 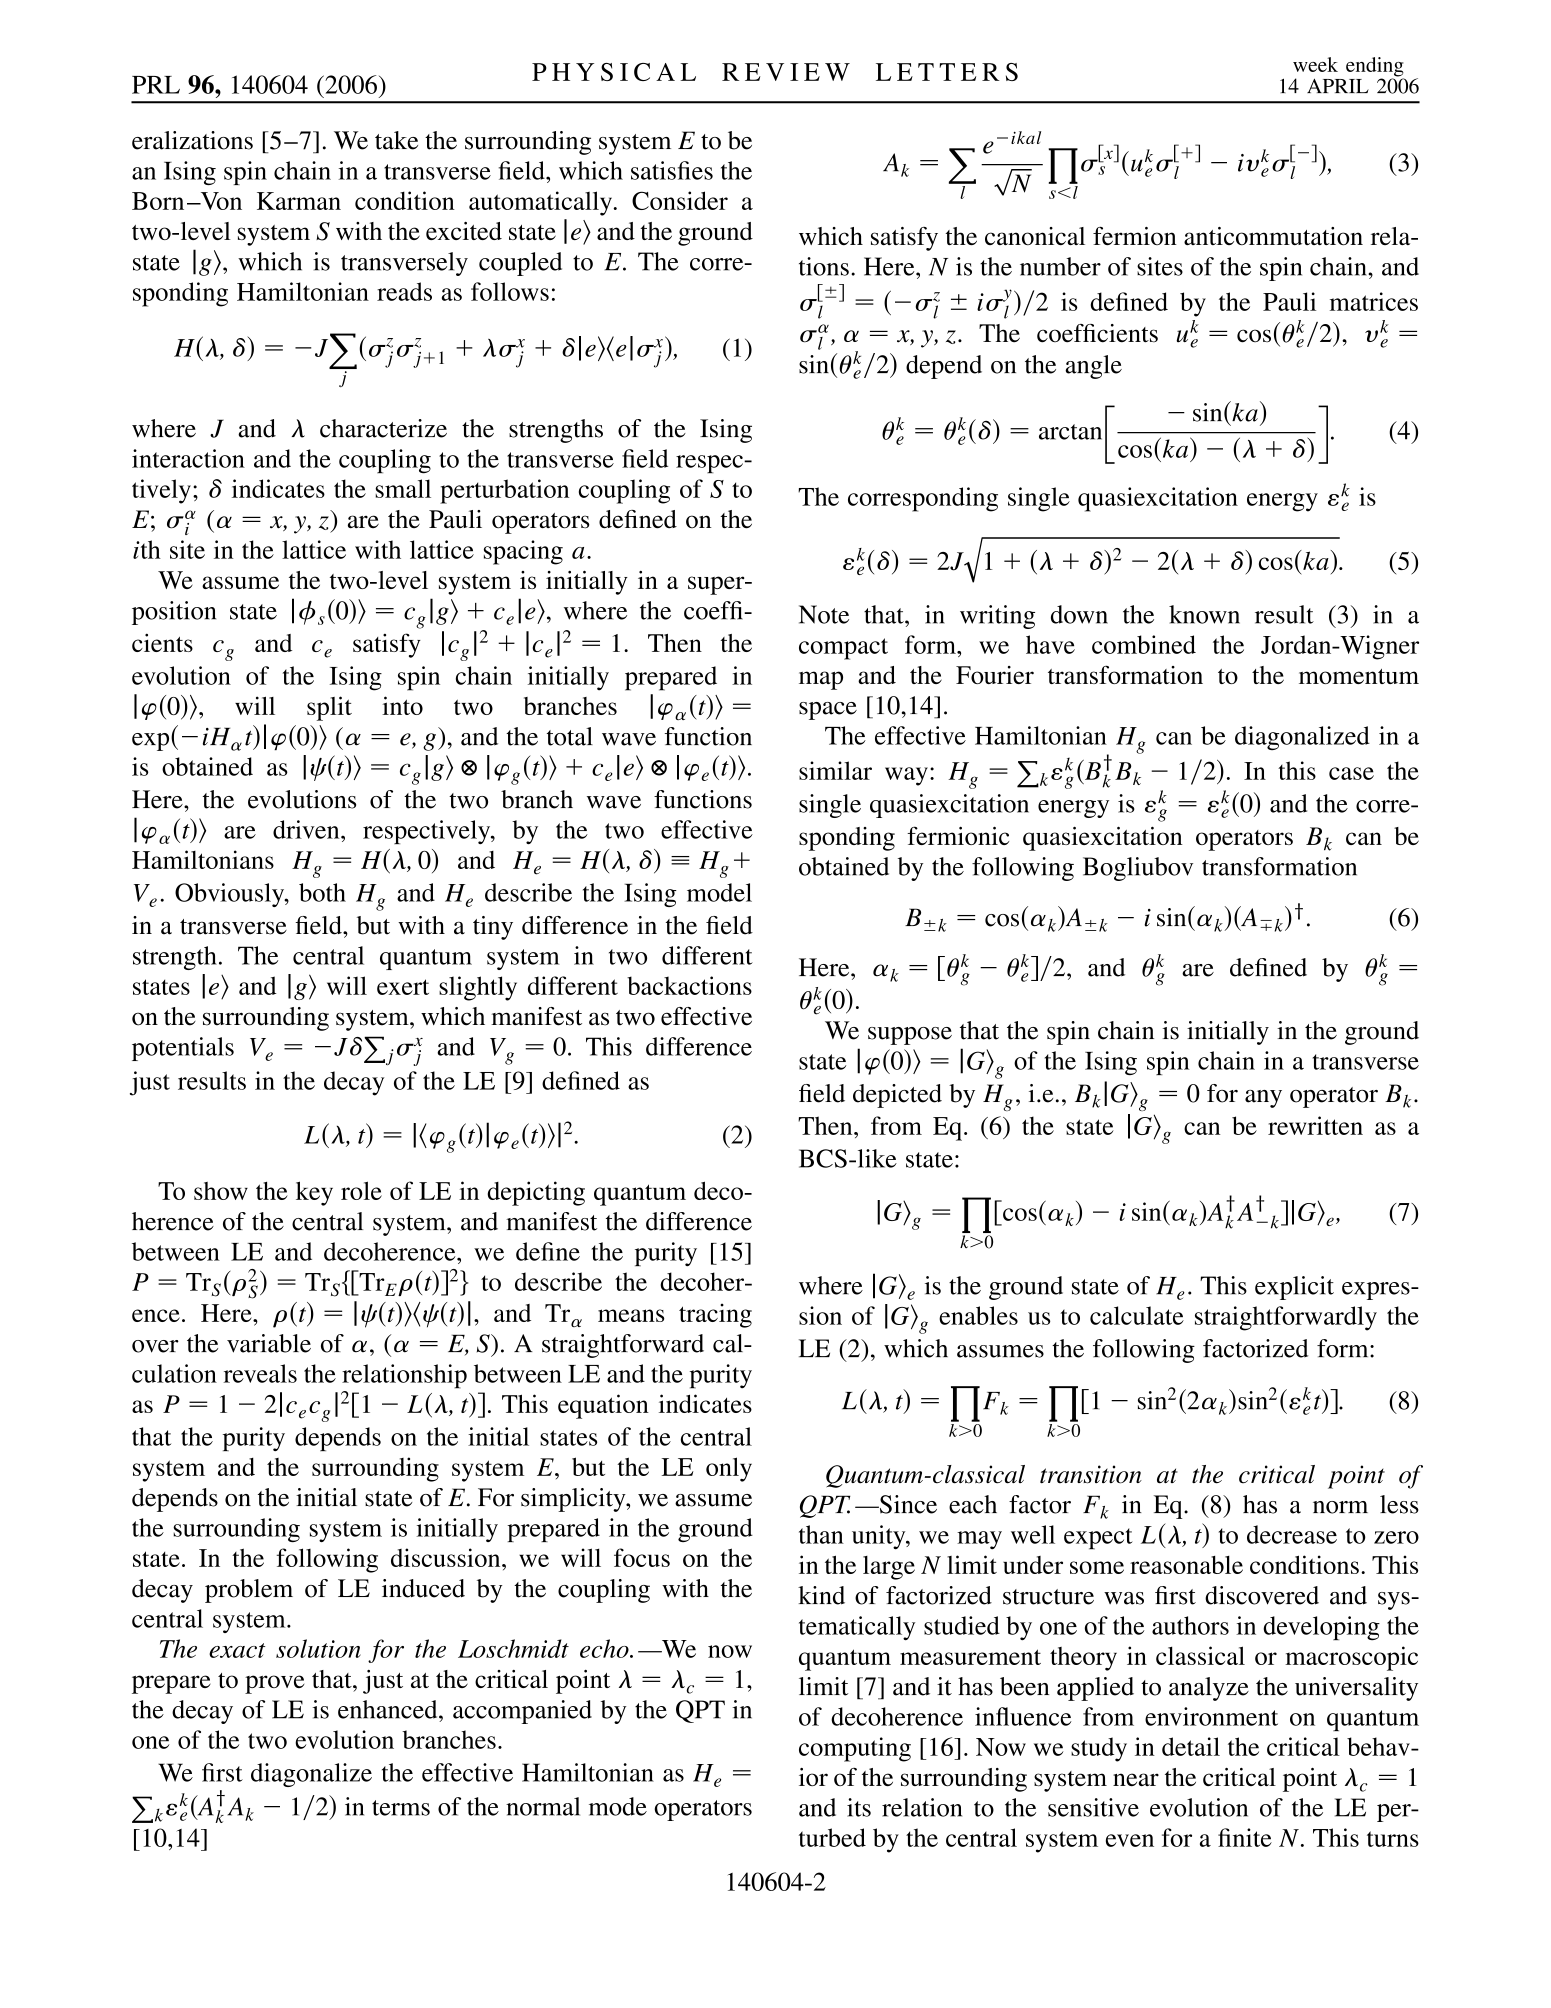 I want to click on its, so click(x=859, y=1807).
